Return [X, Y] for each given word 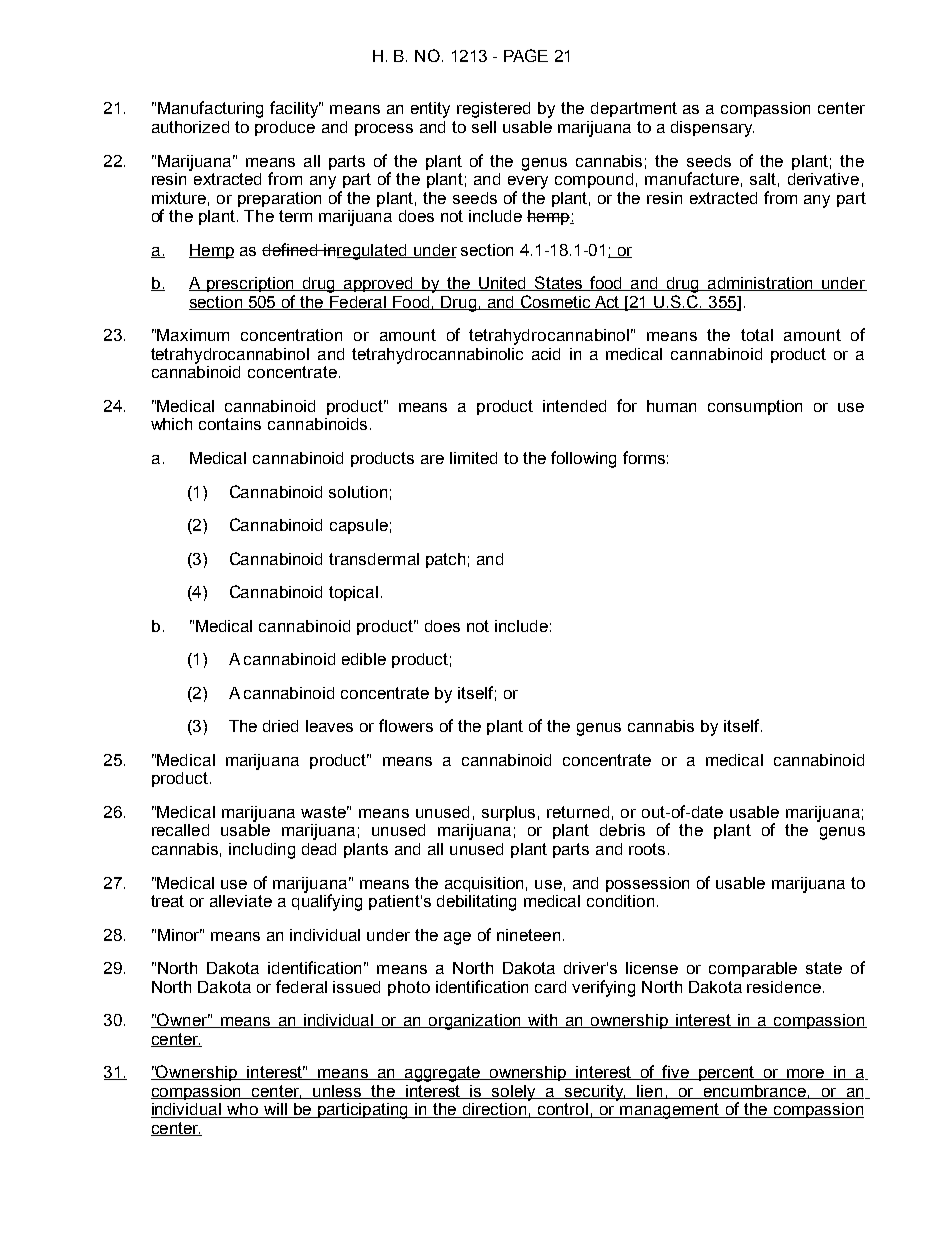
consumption [755, 407]
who [242, 1110]
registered [493, 110]
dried [280, 726]
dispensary [712, 129]
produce [285, 128]
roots [647, 849]
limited [473, 458]
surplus [508, 813]
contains [230, 424]
